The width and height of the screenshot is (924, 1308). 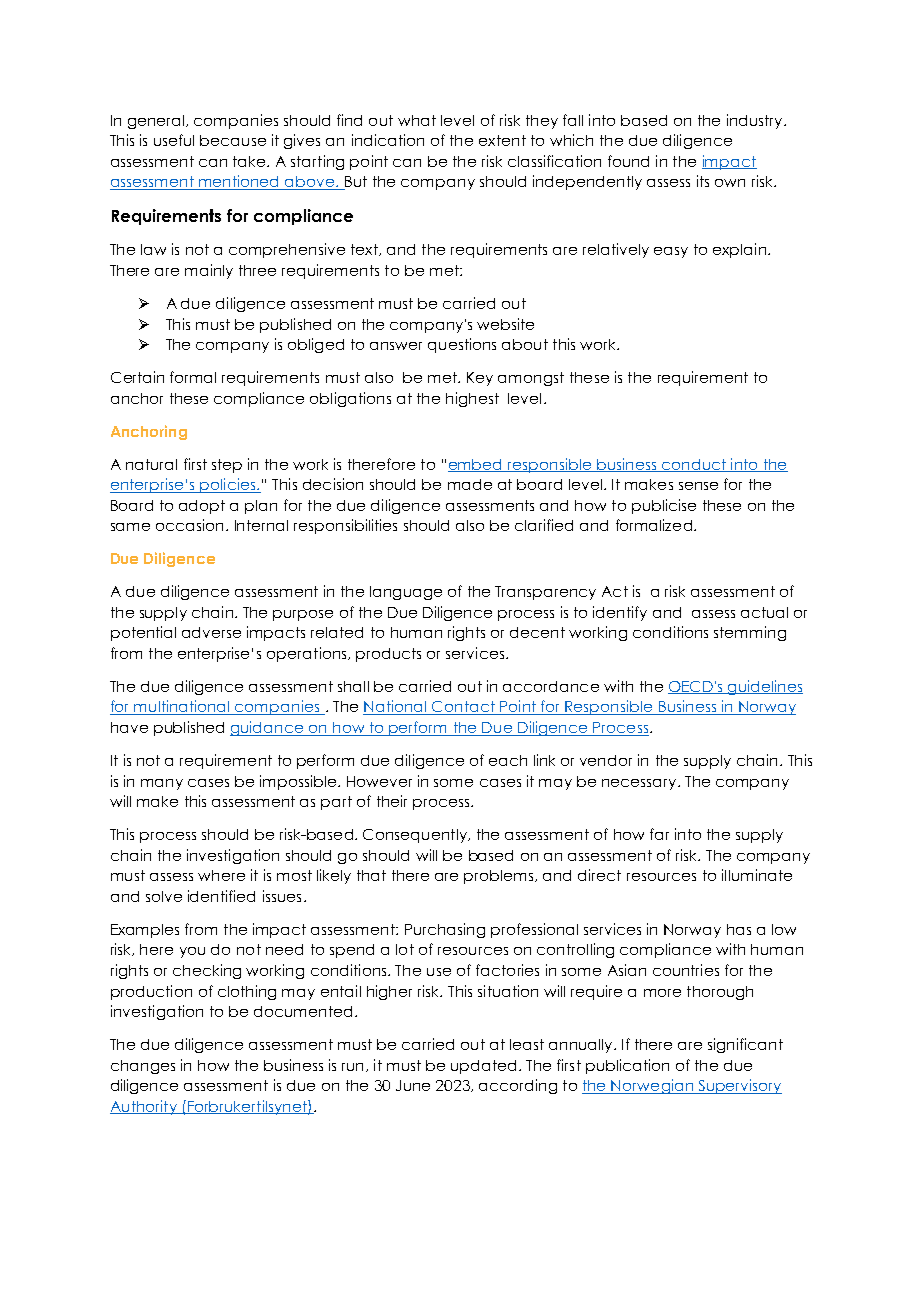 I want to click on because, so click(x=233, y=140).
